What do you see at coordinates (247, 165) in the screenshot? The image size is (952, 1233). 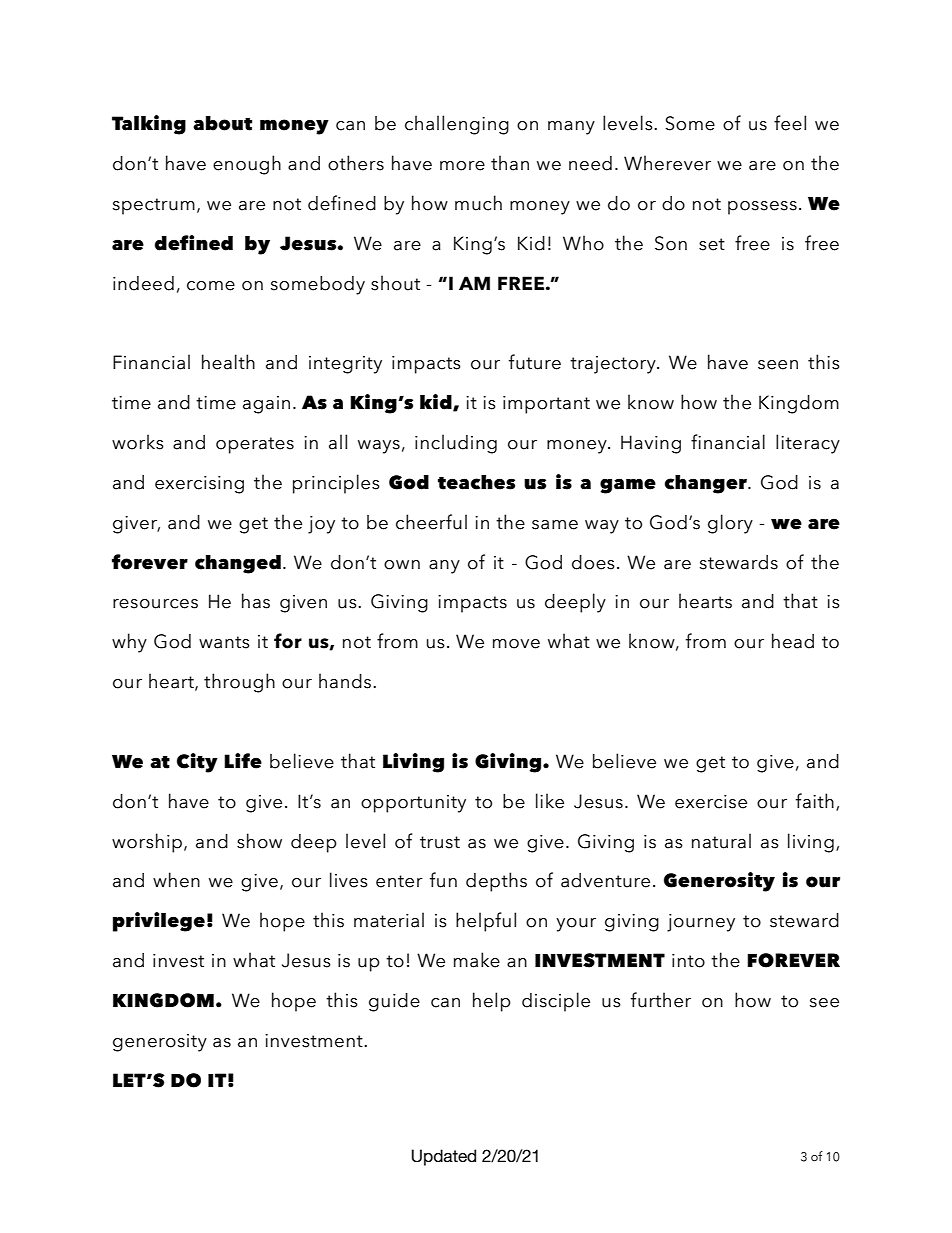 I see `enough` at bounding box center [247, 165].
